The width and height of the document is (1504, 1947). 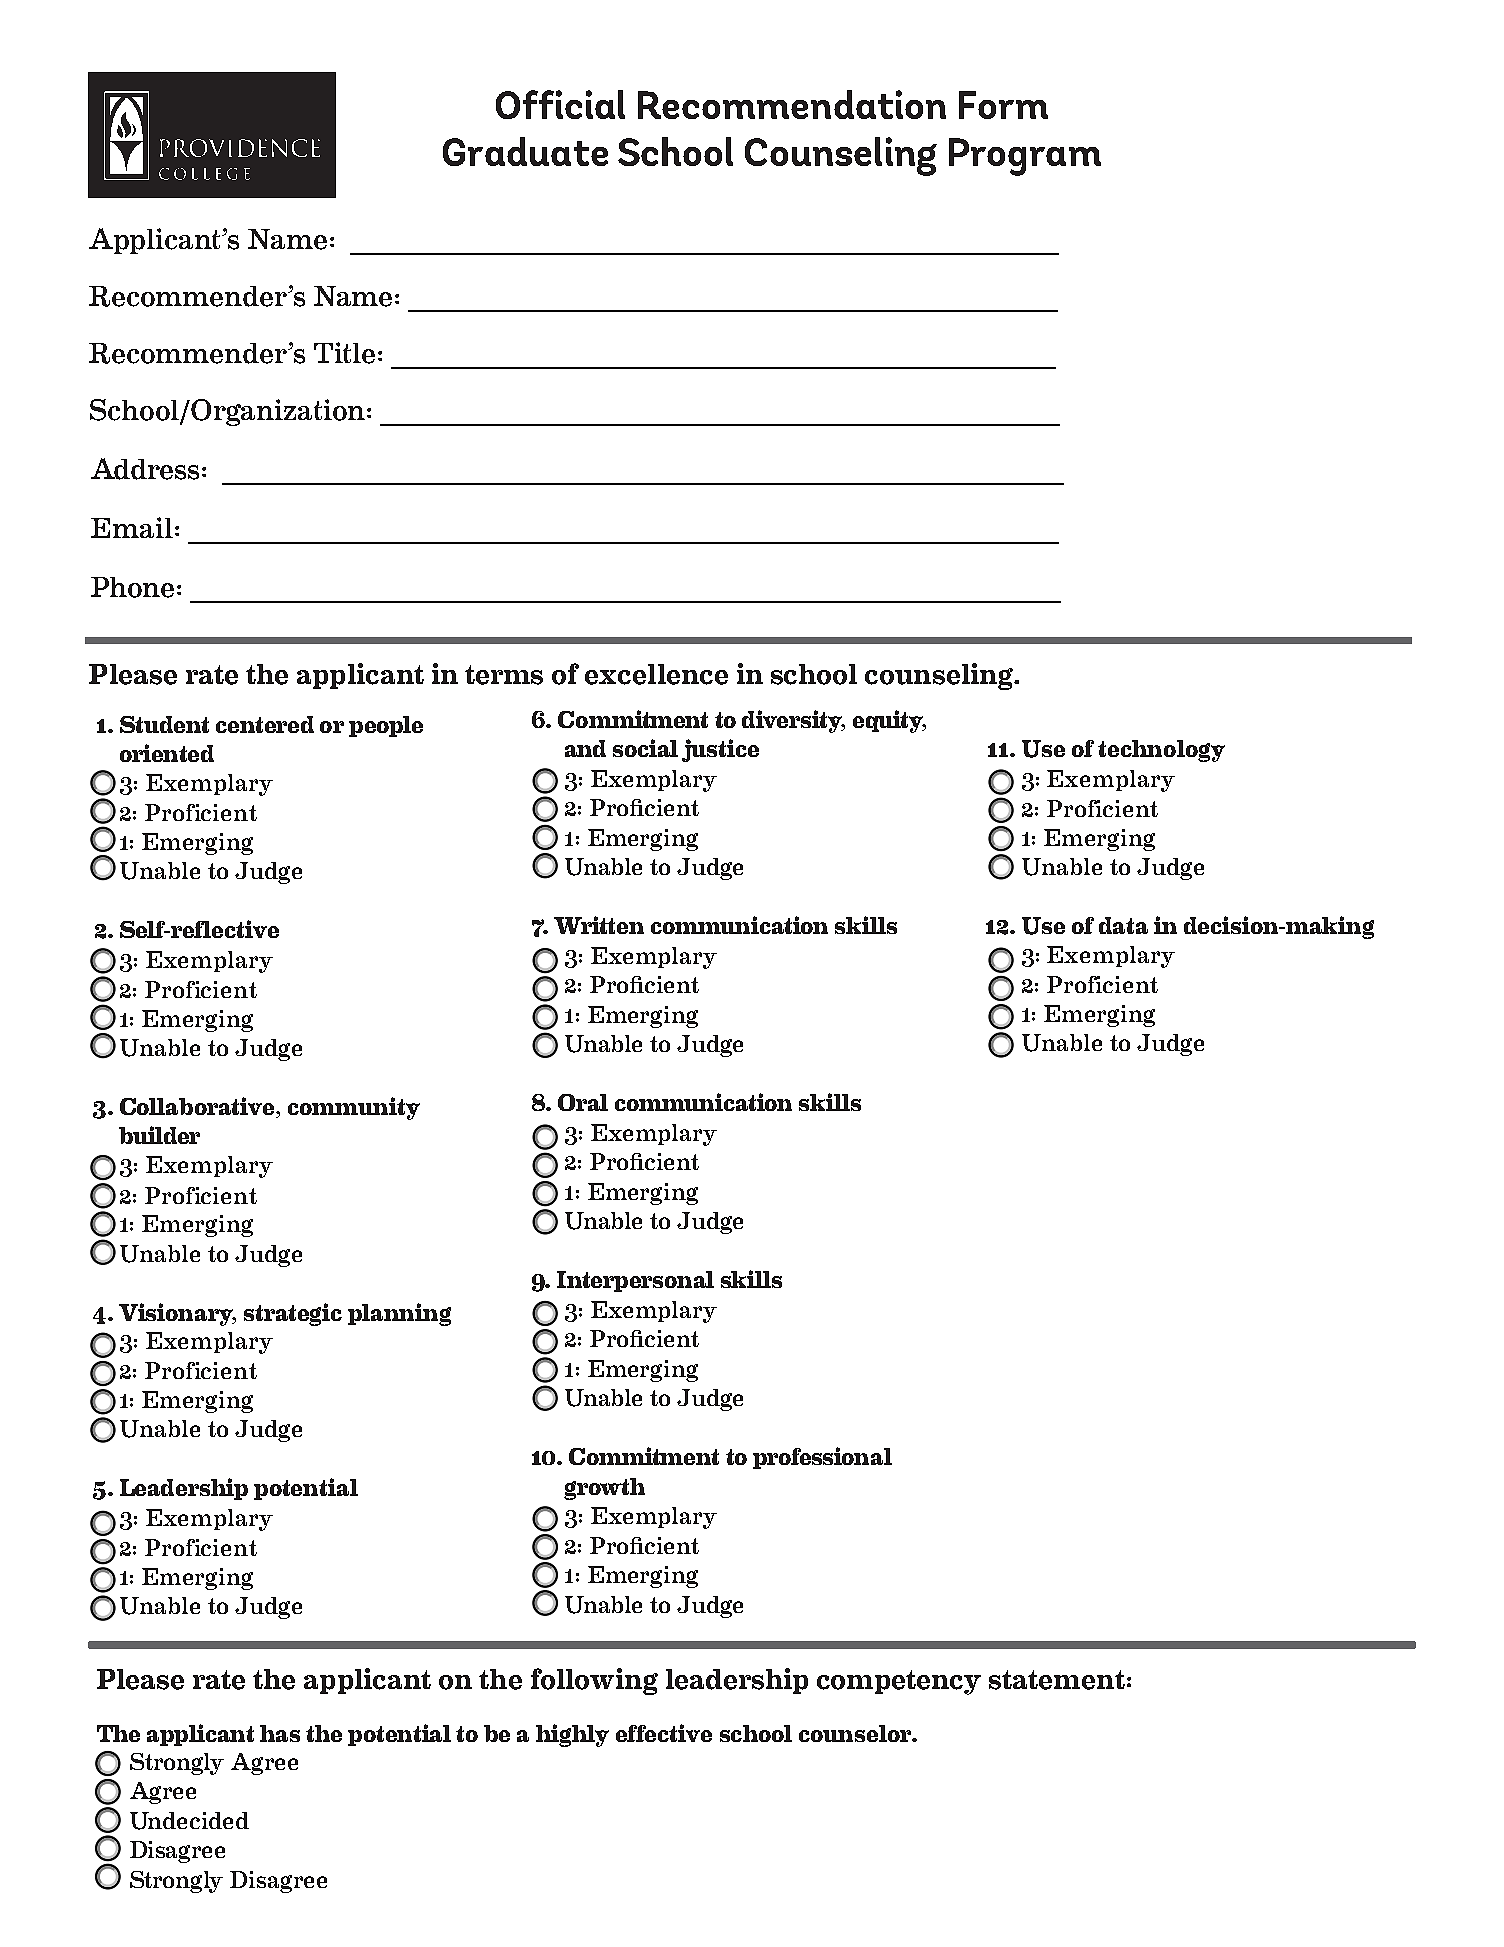 I want to click on Official, so click(x=560, y=104).
